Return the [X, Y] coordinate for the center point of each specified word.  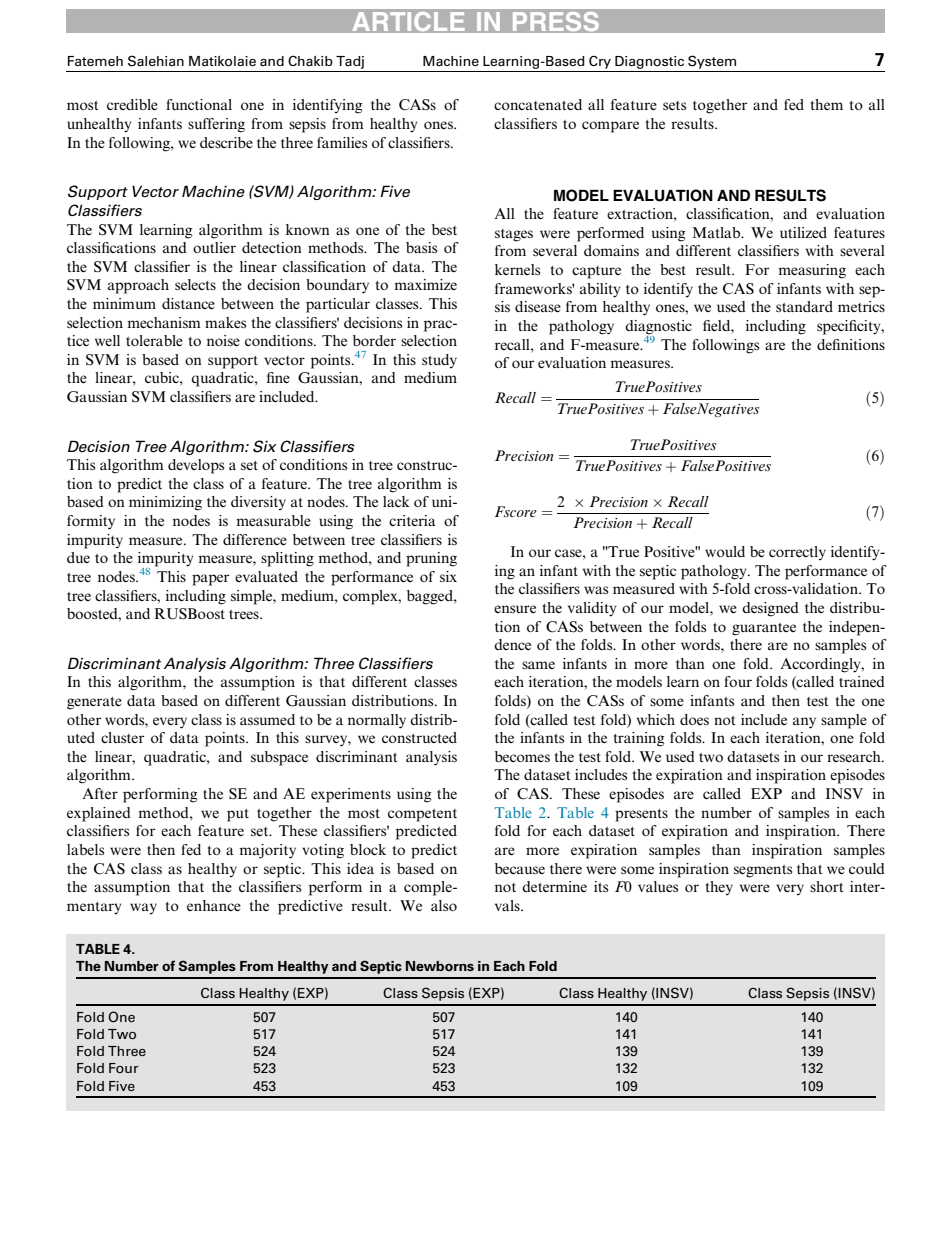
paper [210, 580]
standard [804, 306]
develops [196, 466]
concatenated [538, 104]
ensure [515, 609]
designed [770, 609]
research [855, 756]
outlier [214, 247]
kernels [517, 269]
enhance [214, 905]
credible [132, 104]
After [100, 793]
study [439, 361]
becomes [522, 756]
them [827, 104]
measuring [812, 271]
